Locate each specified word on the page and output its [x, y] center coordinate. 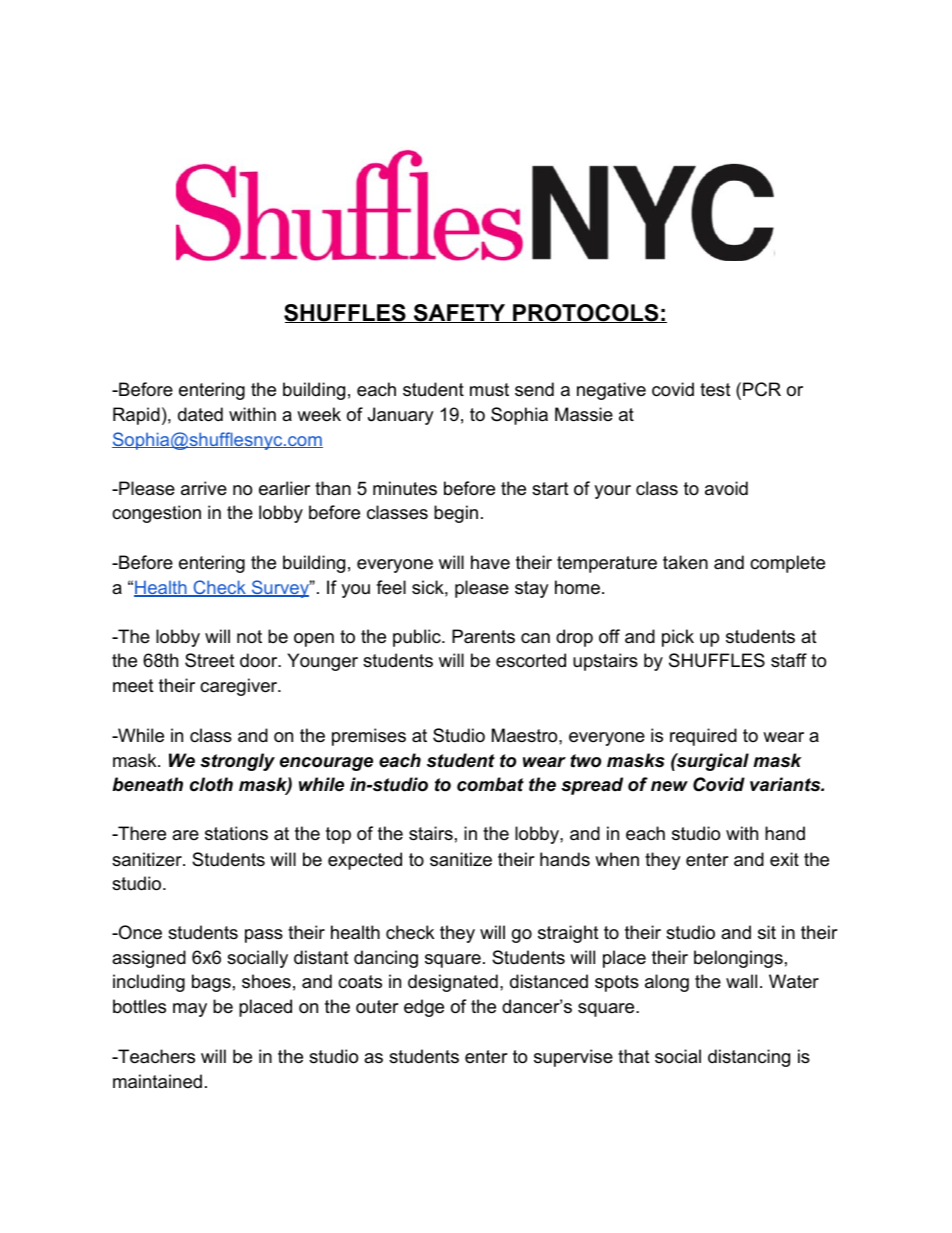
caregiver [240, 687]
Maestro [526, 735]
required [703, 737]
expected [365, 861]
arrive [204, 488]
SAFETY [459, 313]
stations [236, 833]
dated [200, 414]
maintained [157, 1081]
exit [784, 859]
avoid [726, 488]
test [715, 390]
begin [456, 514]
